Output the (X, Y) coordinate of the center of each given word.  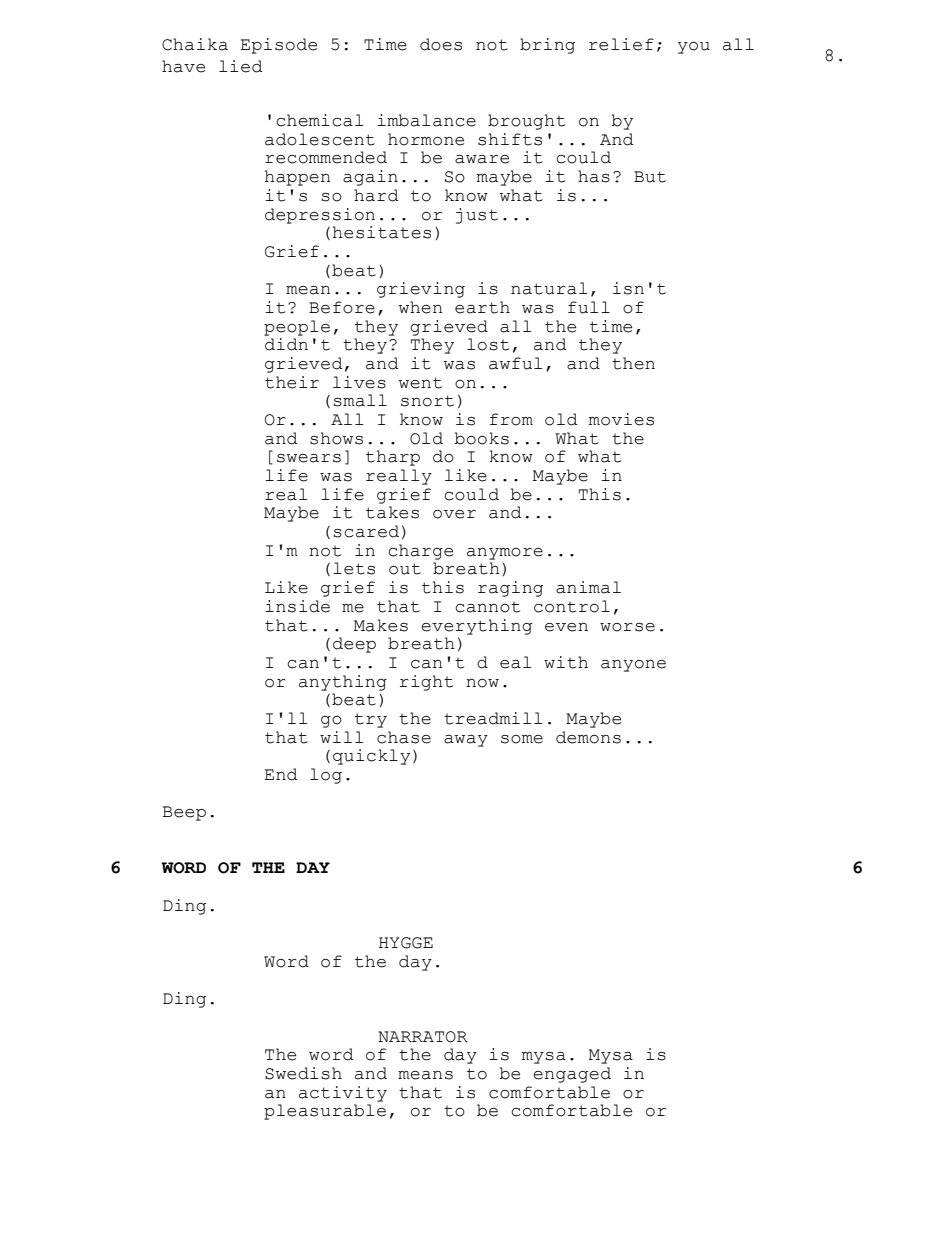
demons (588, 737)
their (292, 382)
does (441, 44)
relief (621, 44)
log (326, 776)
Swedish (303, 1073)
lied (241, 66)
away (466, 741)
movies (621, 419)
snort (427, 401)
